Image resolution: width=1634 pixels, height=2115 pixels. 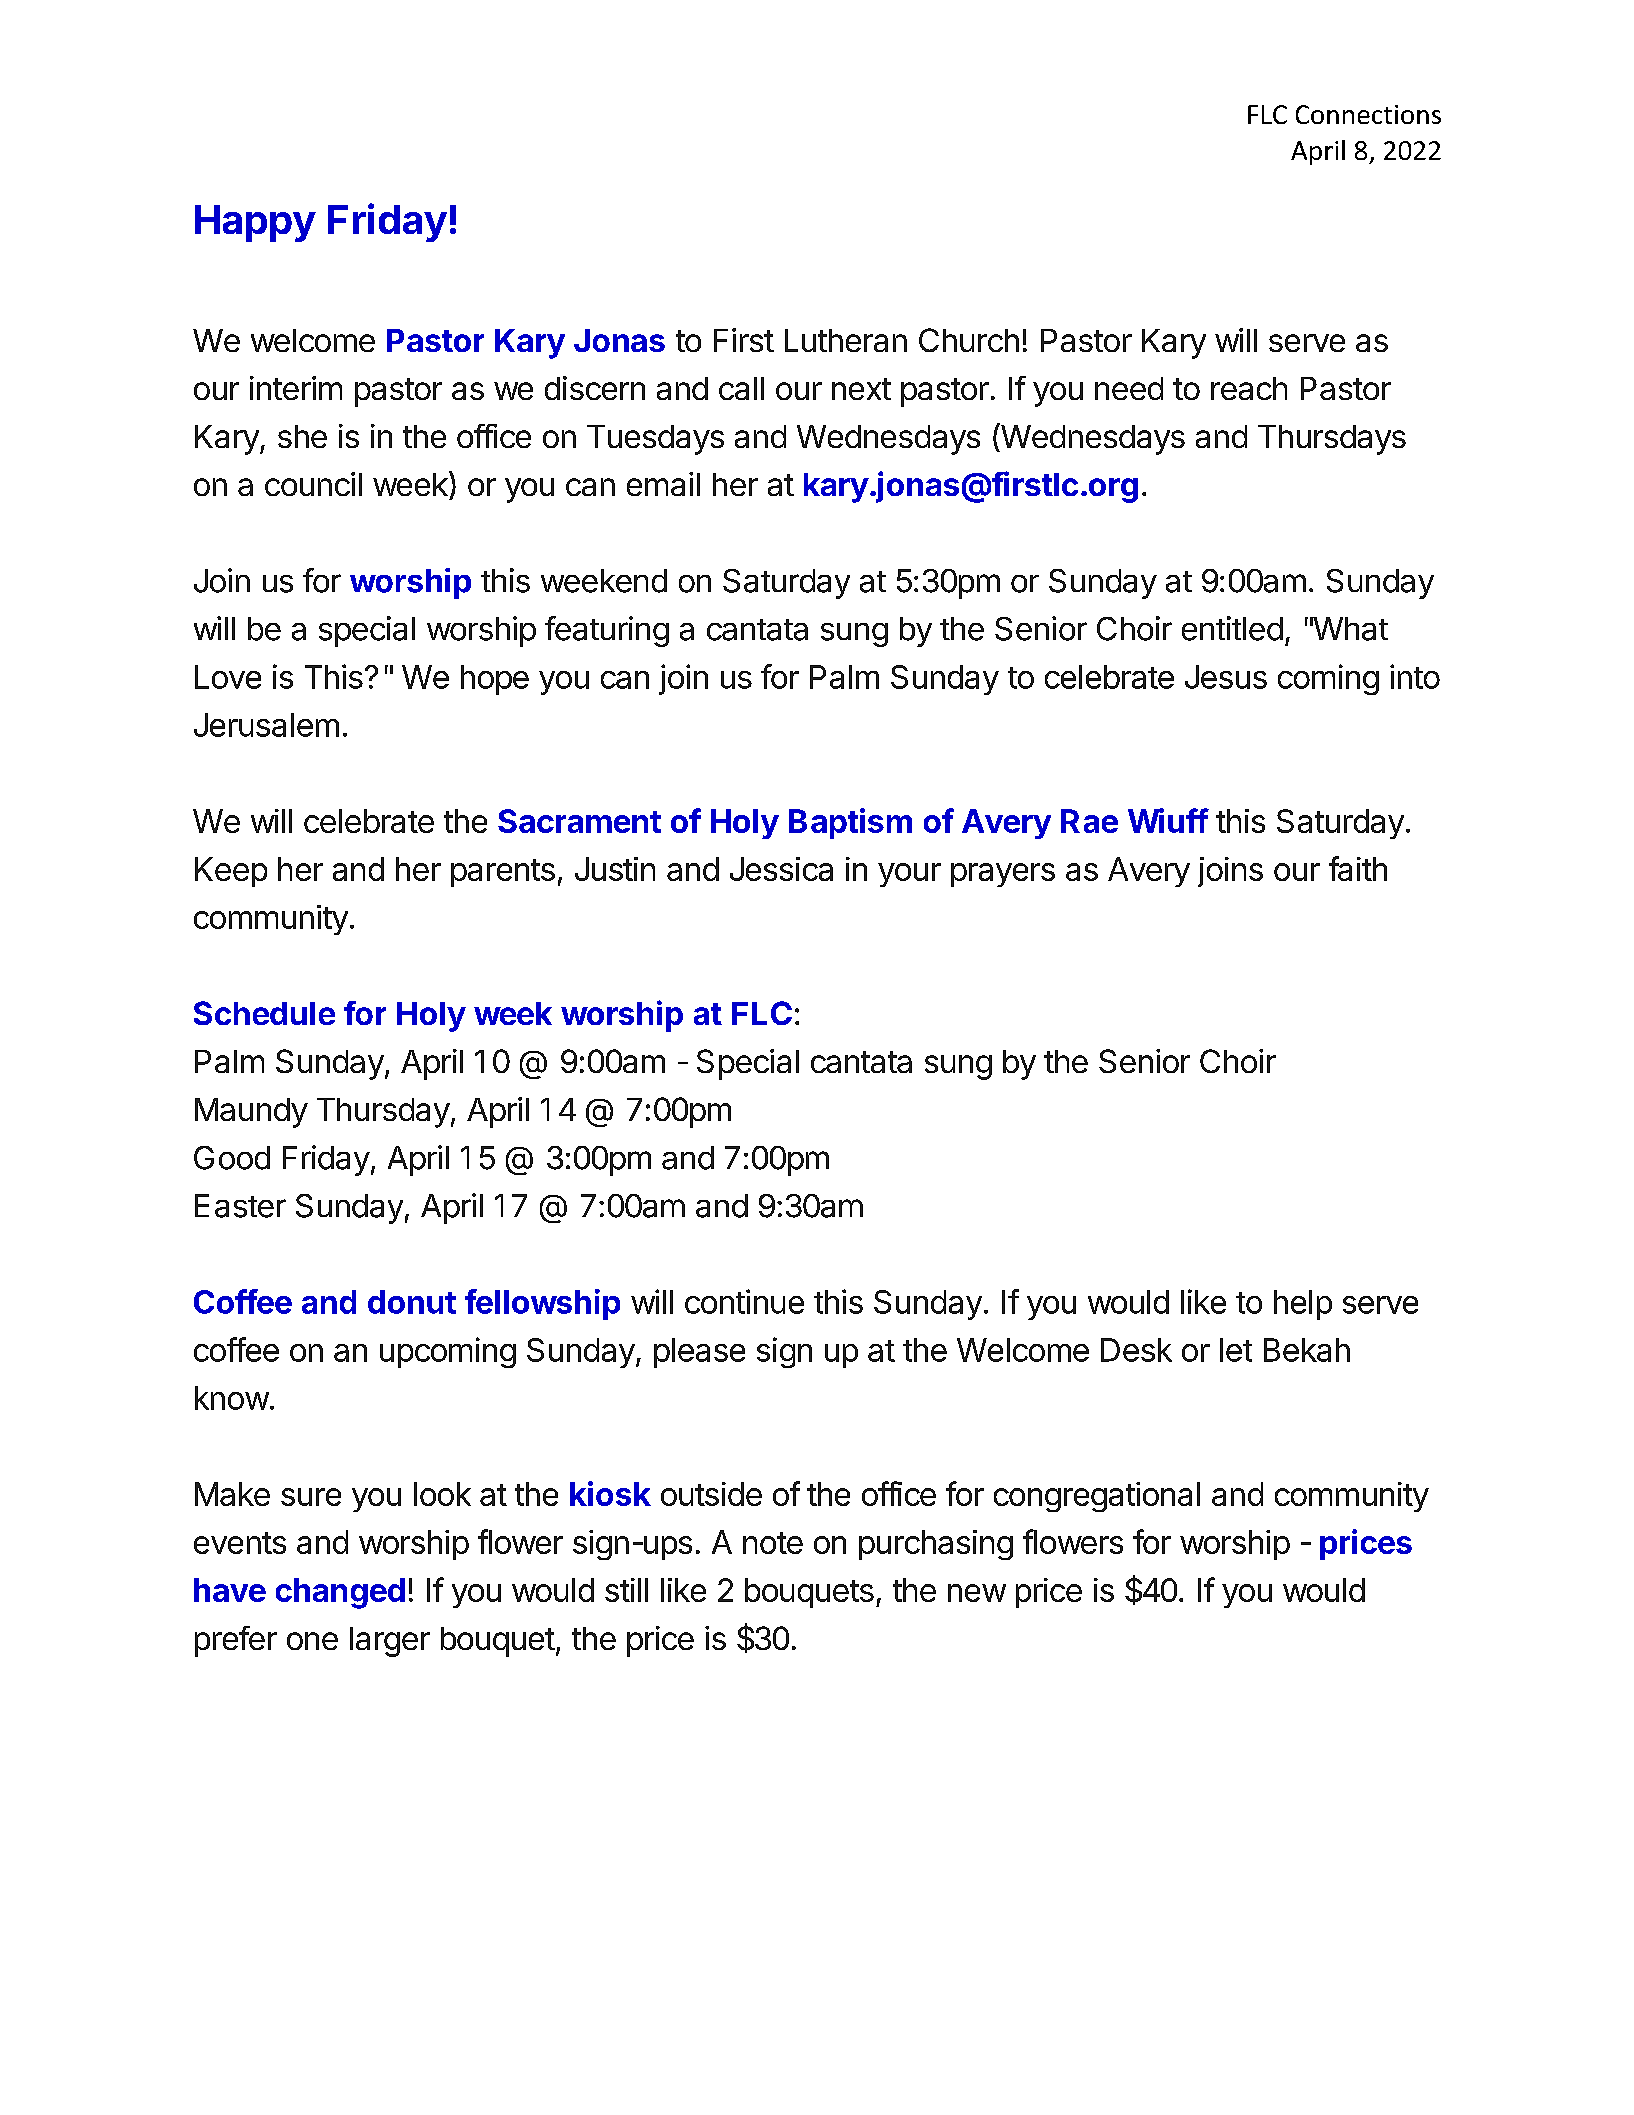 I want to click on Happy, so click(x=255, y=223).
